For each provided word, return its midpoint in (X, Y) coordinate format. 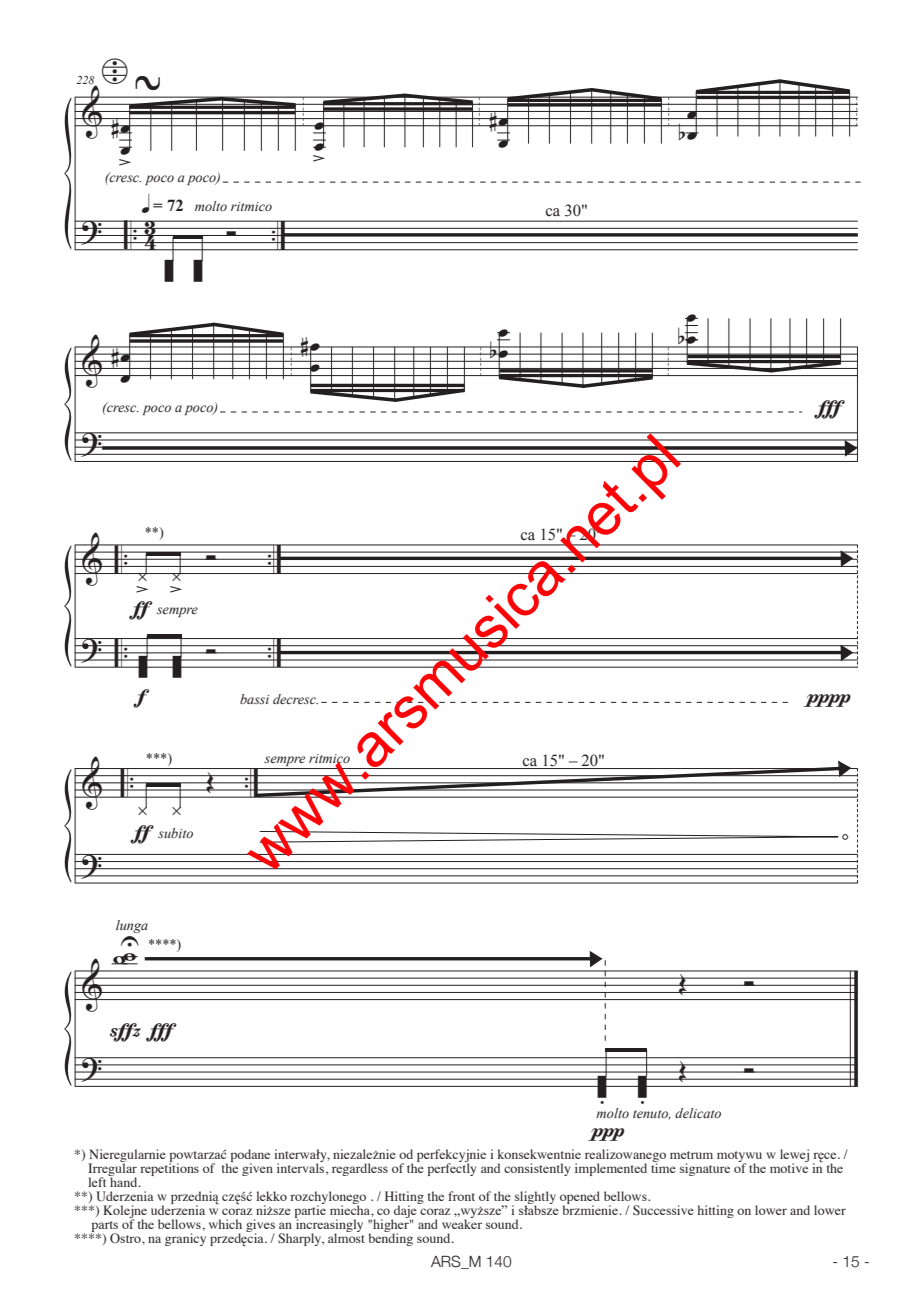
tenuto (651, 1115)
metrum (691, 1155)
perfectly (452, 1168)
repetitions (169, 1168)
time (663, 1167)
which (225, 1224)
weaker (462, 1223)
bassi (254, 699)
